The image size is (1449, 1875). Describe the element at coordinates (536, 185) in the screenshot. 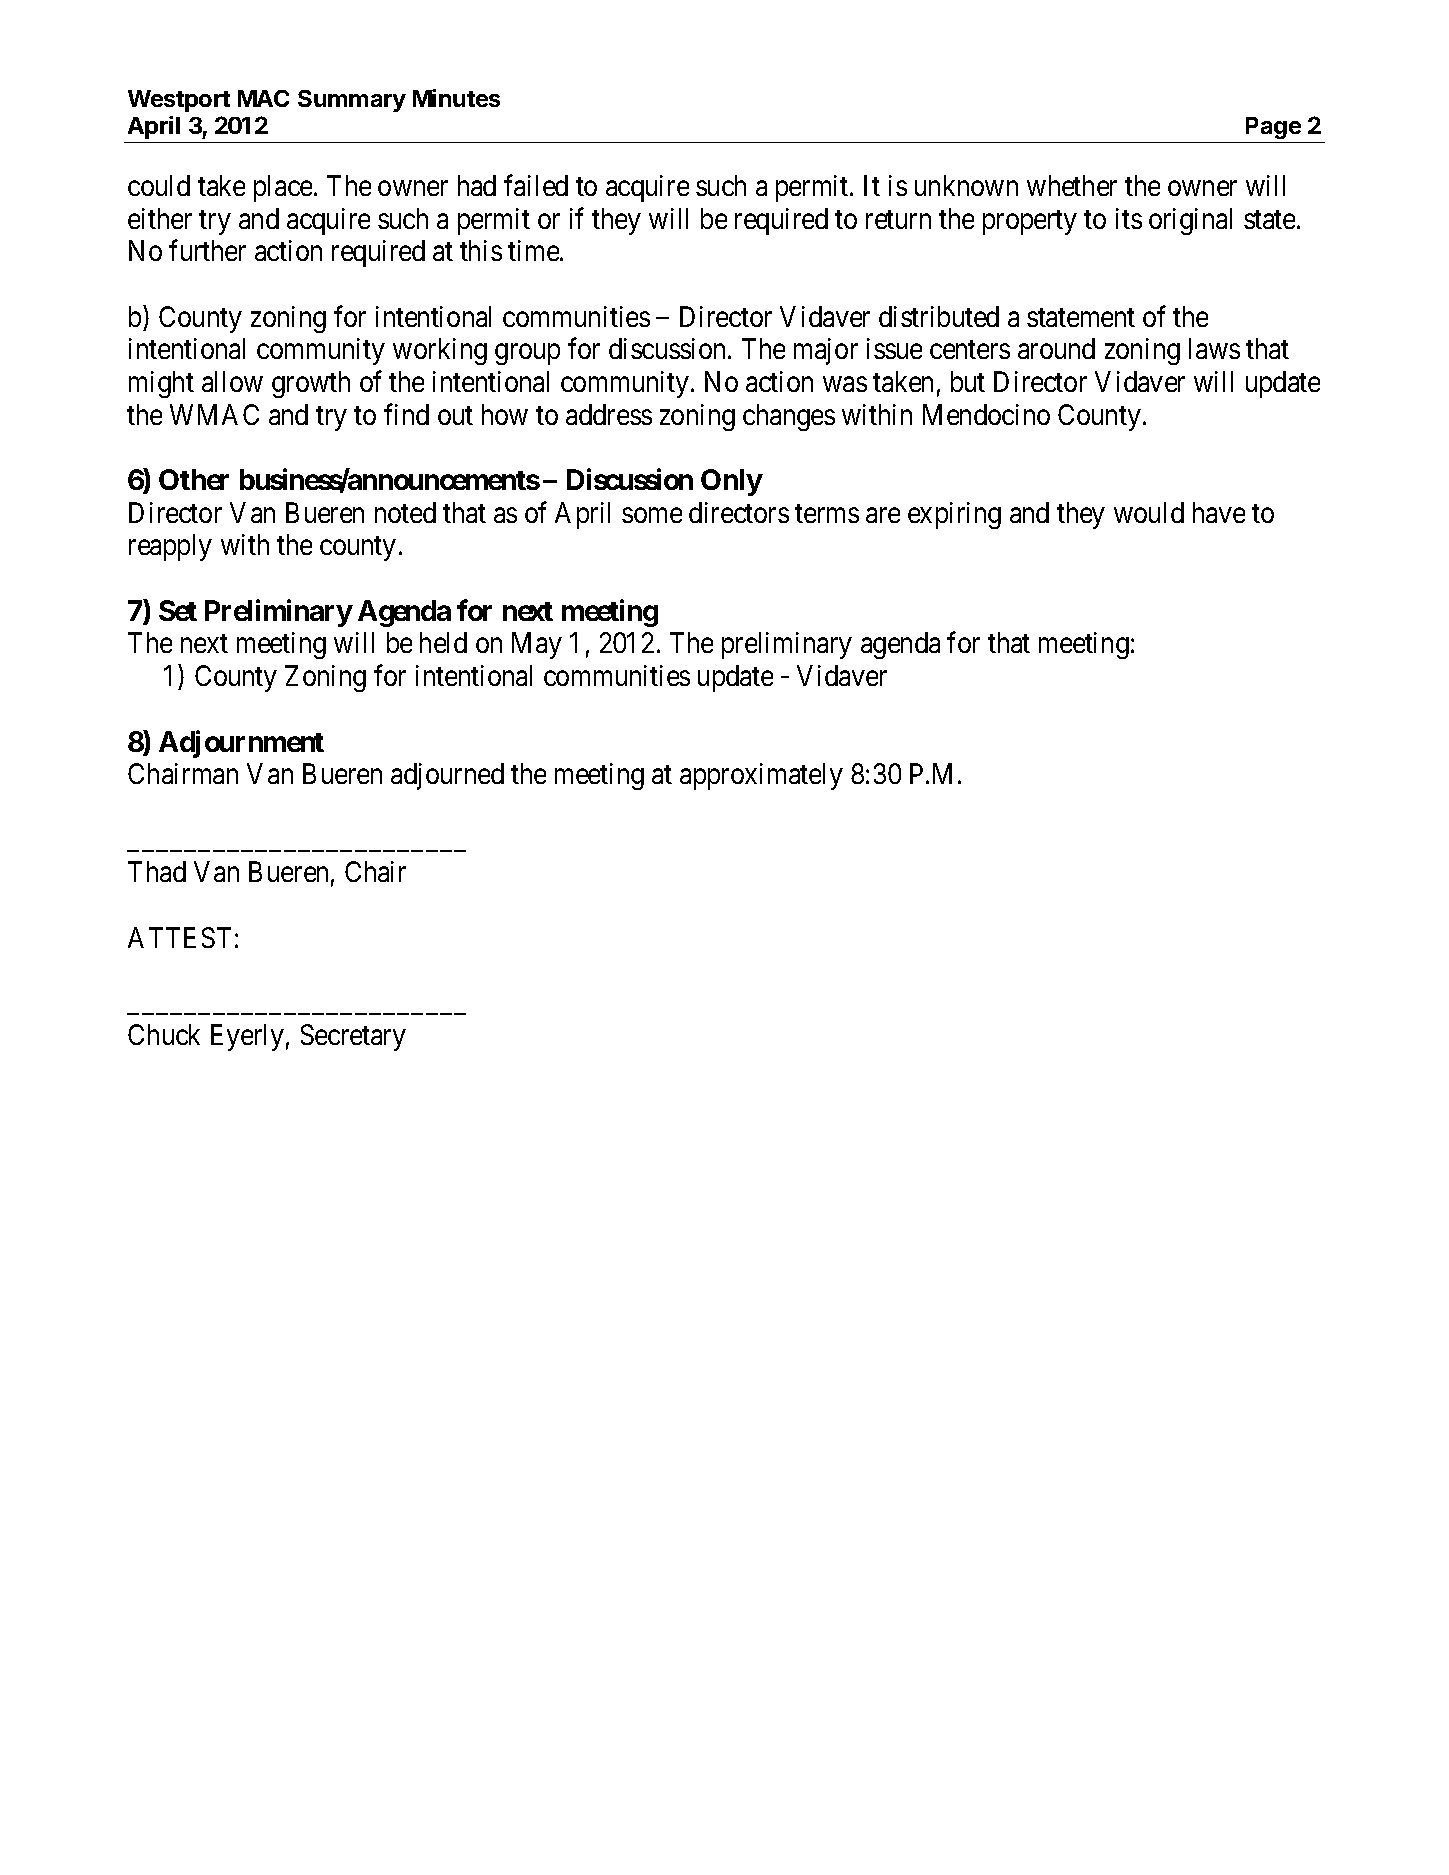

I see `failed` at that location.
